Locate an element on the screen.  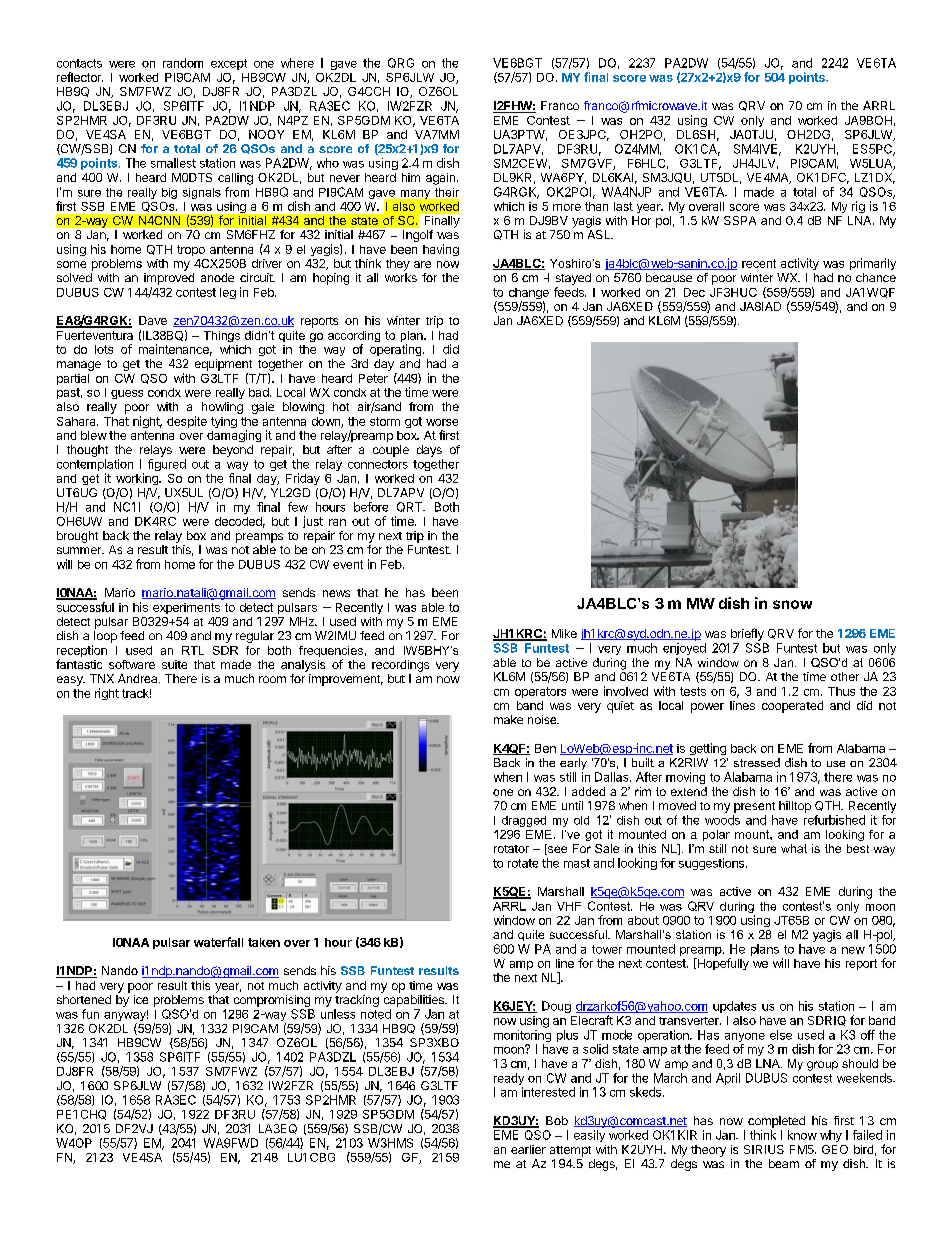
again is located at coordinates (440, 179).
